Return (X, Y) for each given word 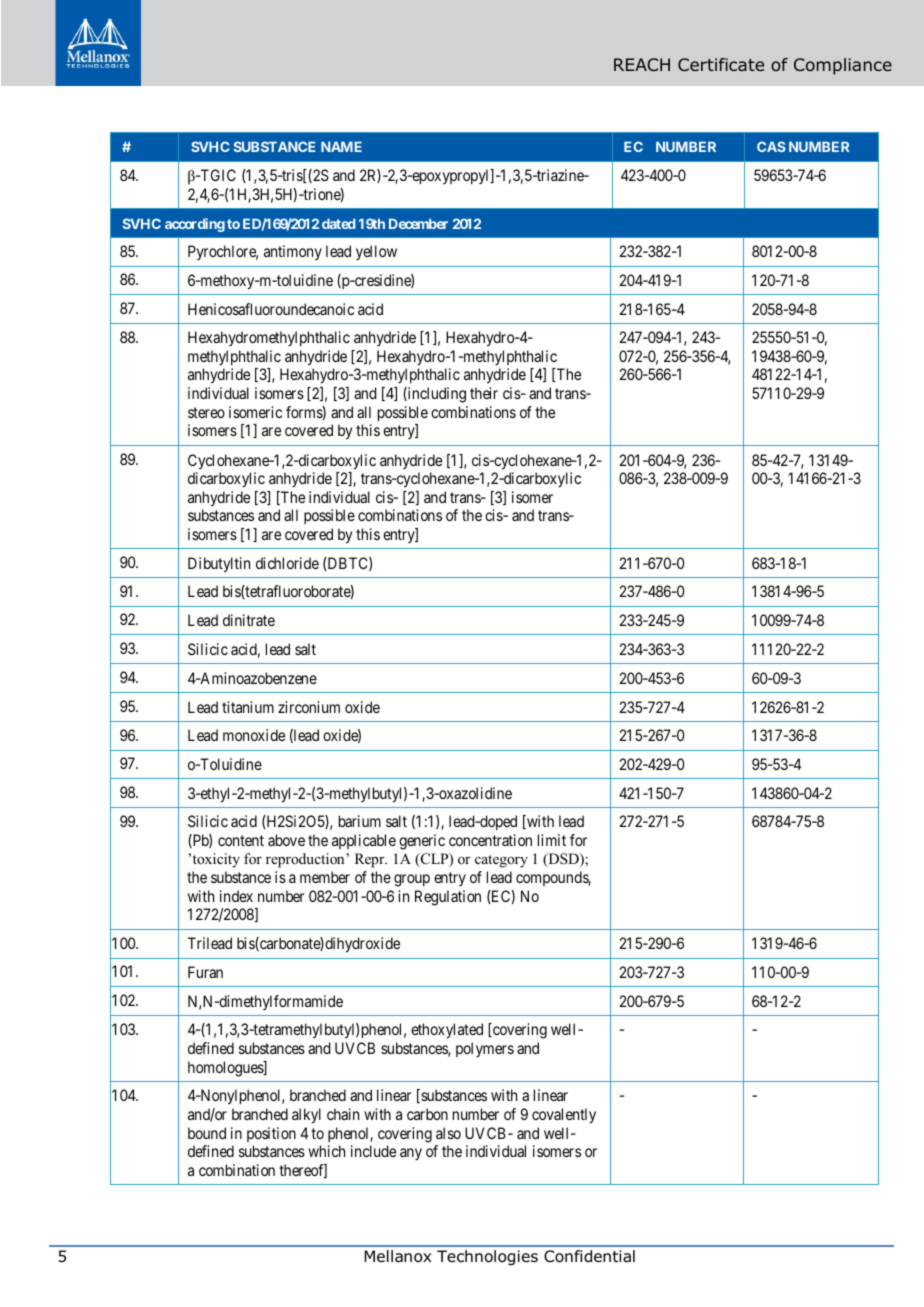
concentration (490, 840)
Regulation (448, 898)
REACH (642, 64)
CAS (771, 146)
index (236, 896)
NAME (341, 146)
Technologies (487, 1258)
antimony (293, 252)
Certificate (721, 64)
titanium (248, 707)
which (326, 1151)
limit (552, 840)
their (484, 393)
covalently (564, 1116)
